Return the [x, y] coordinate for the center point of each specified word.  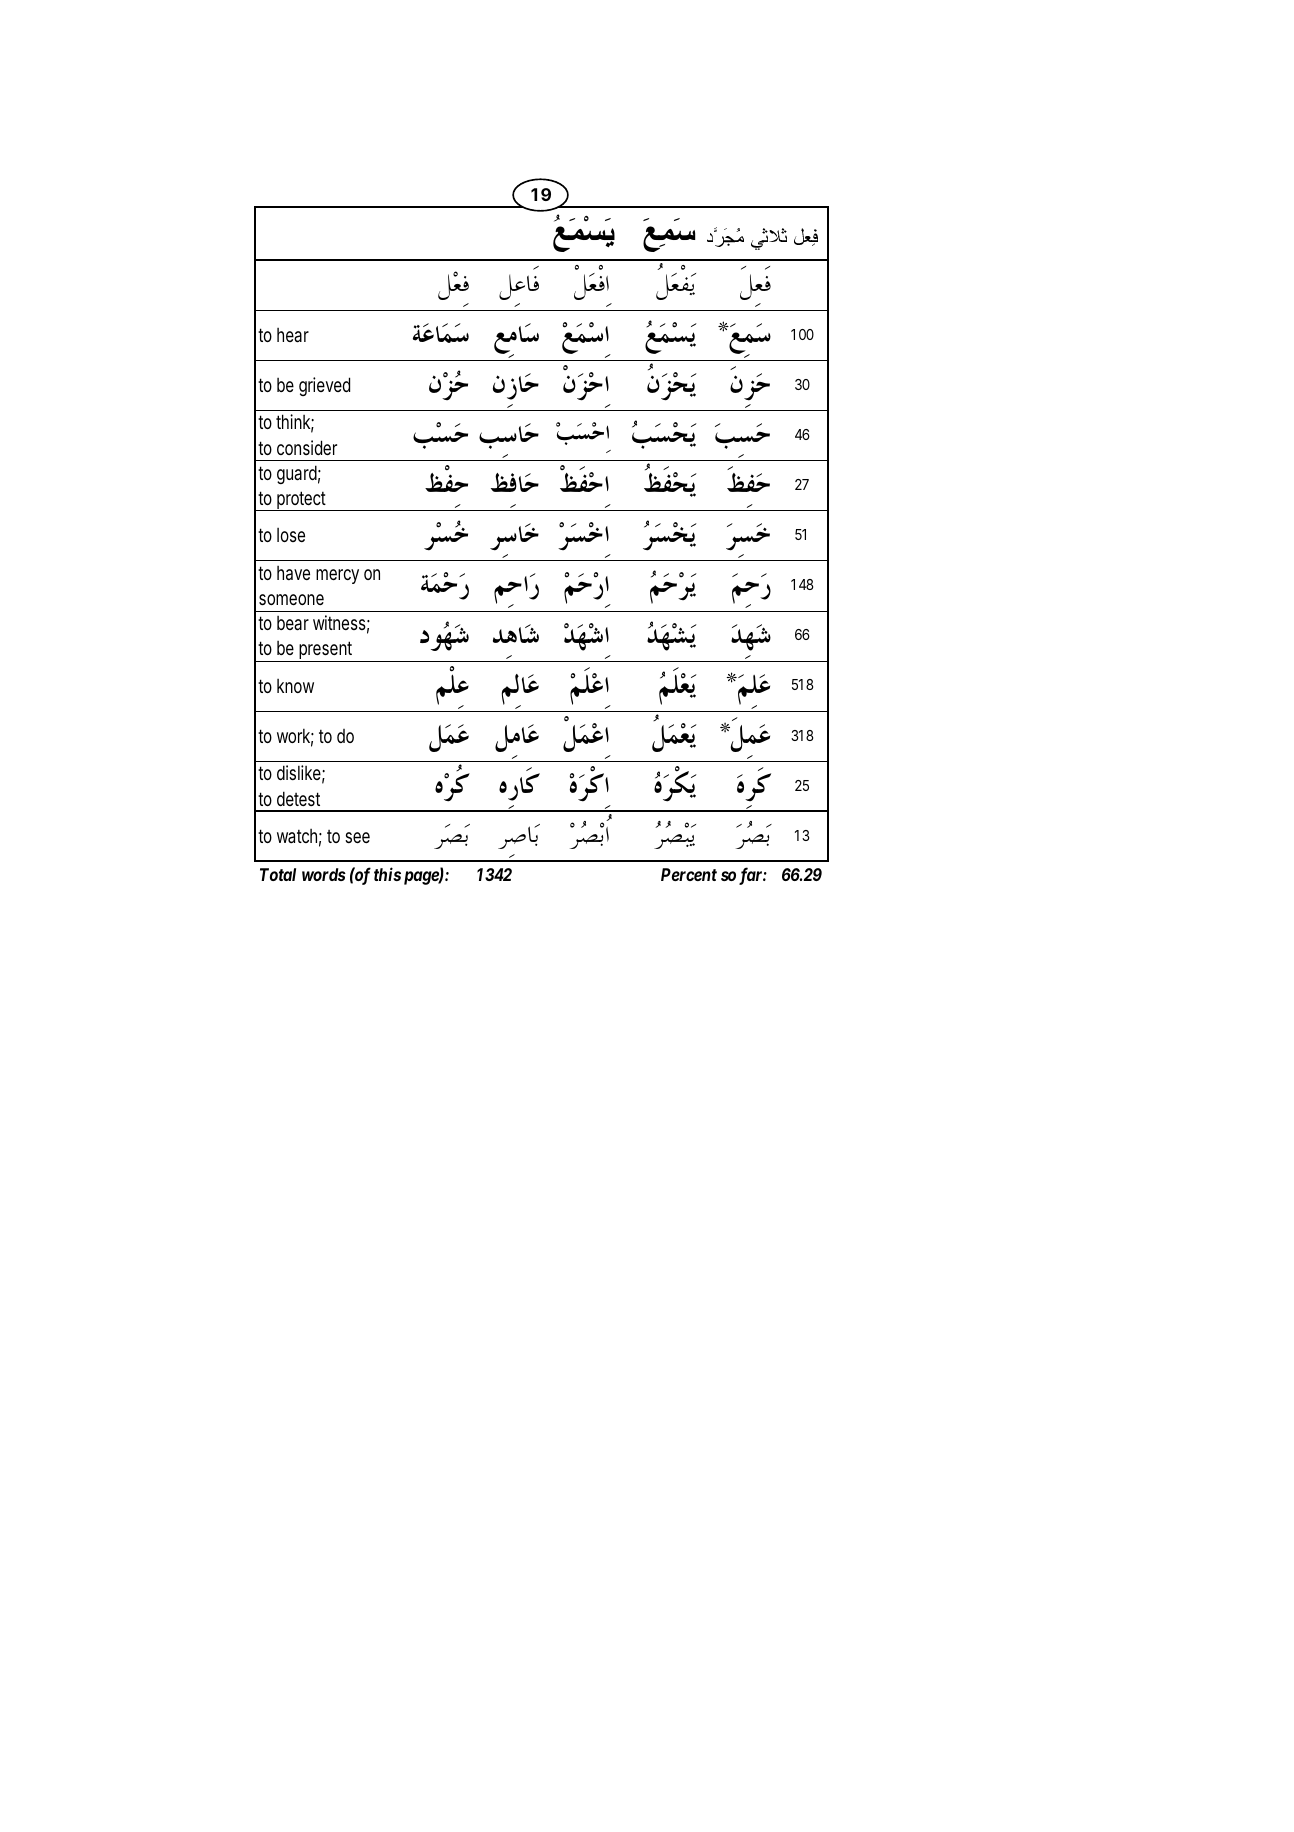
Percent [689, 874]
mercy [337, 576]
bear [293, 623]
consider [307, 447]
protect [302, 501]
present [326, 651]
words [324, 874]
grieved [324, 386]
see [357, 837]
